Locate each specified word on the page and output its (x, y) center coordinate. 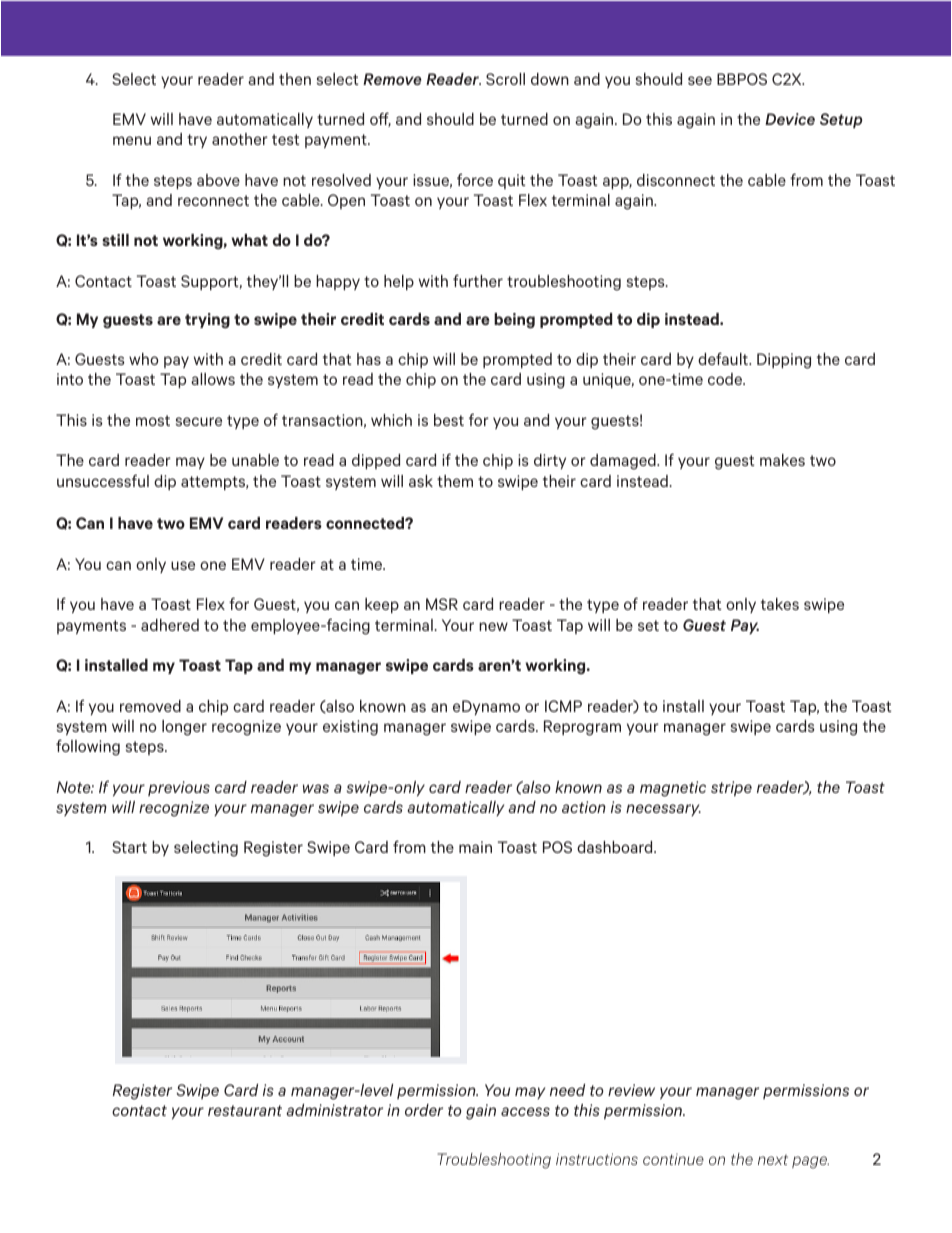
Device (790, 119)
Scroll (505, 79)
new (493, 626)
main (475, 847)
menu (132, 140)
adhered (170, 625)
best (449, 420)
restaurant (245, 1110)
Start (129, 847)
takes (780, 604)
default (724, 358)
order (424, 1110)
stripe (731, 788)
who (144, 359)
